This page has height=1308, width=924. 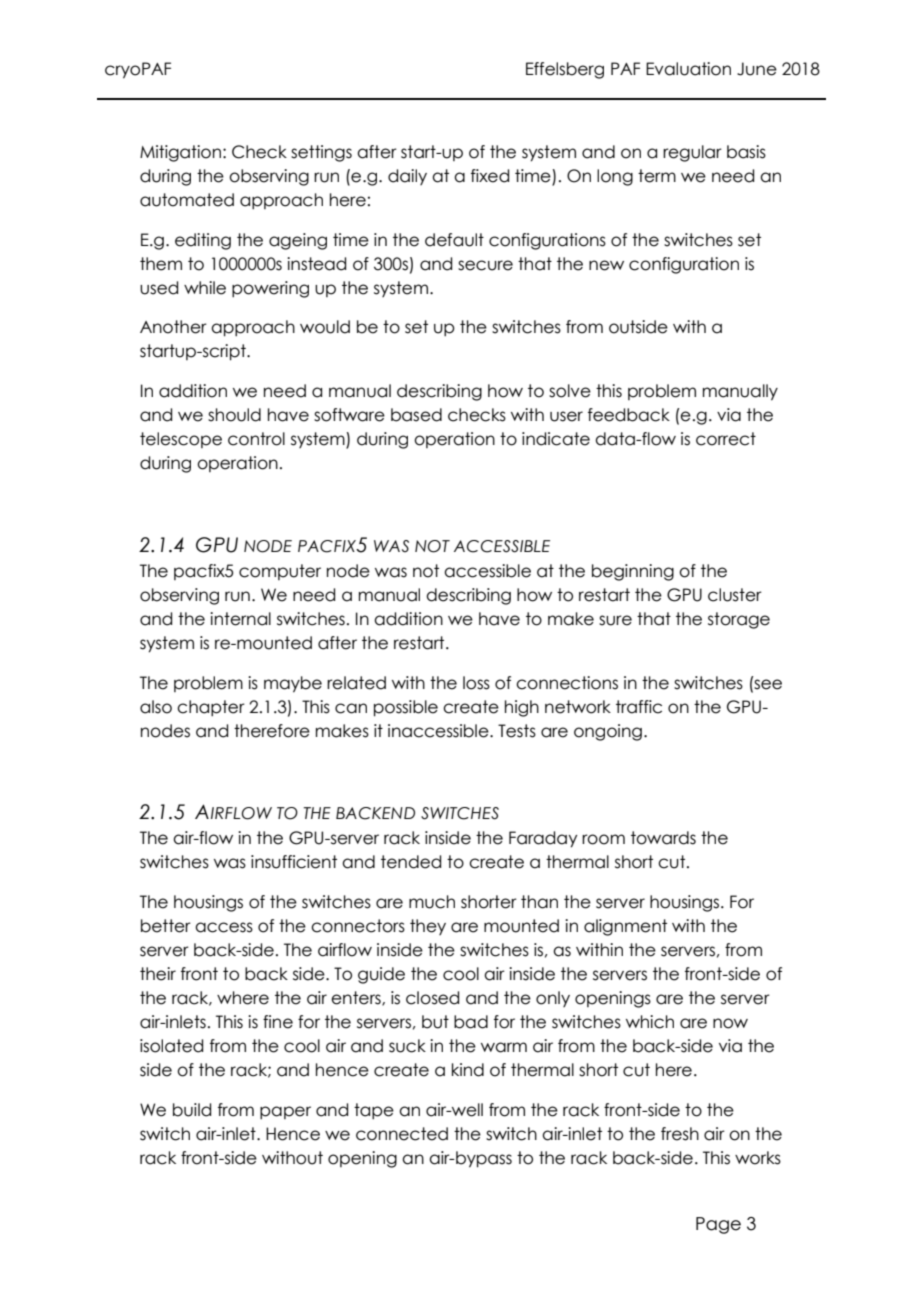 I want to click on settings, so click(x=321, y=153).
